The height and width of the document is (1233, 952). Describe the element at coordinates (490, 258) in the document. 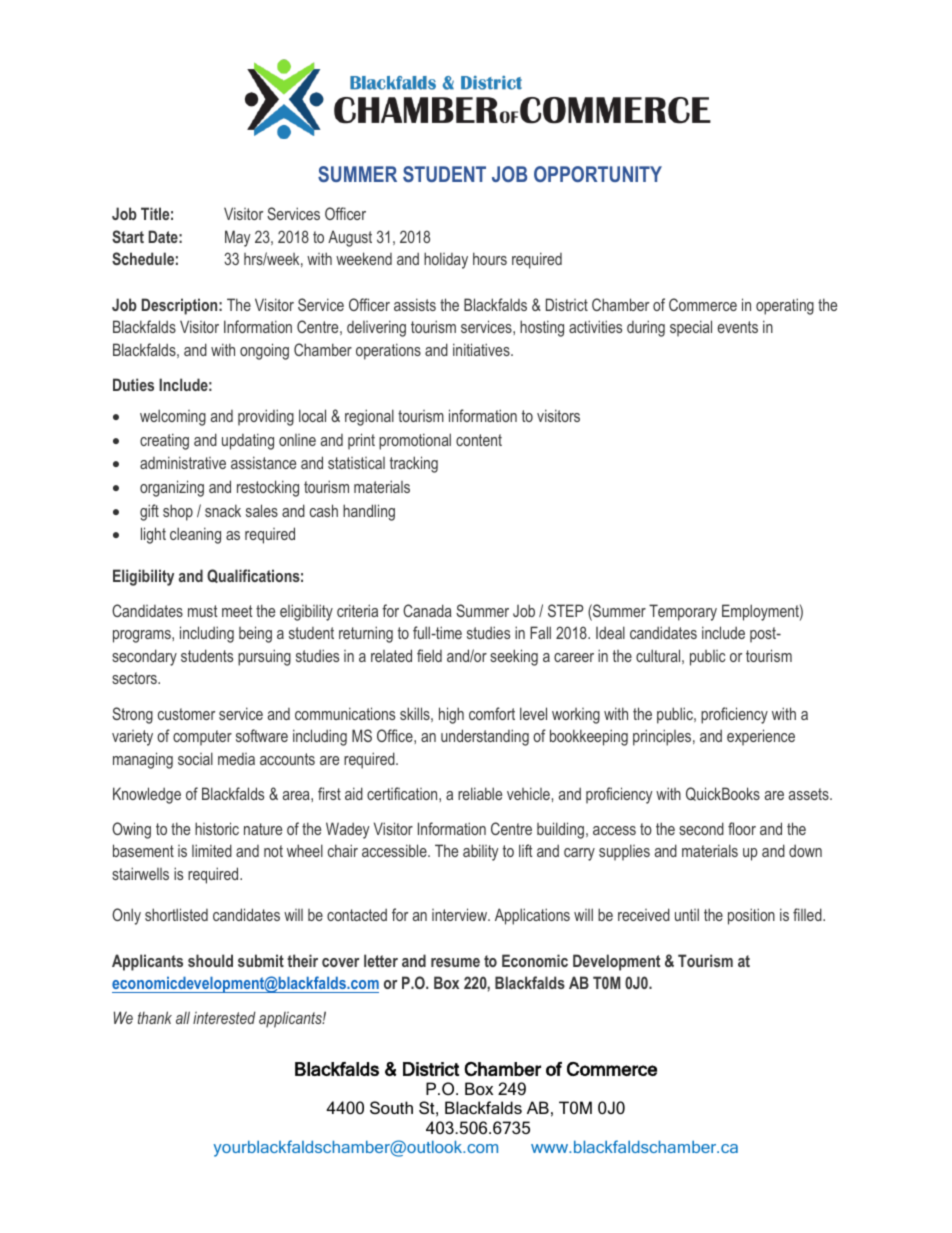

I see `hours` at that location.
